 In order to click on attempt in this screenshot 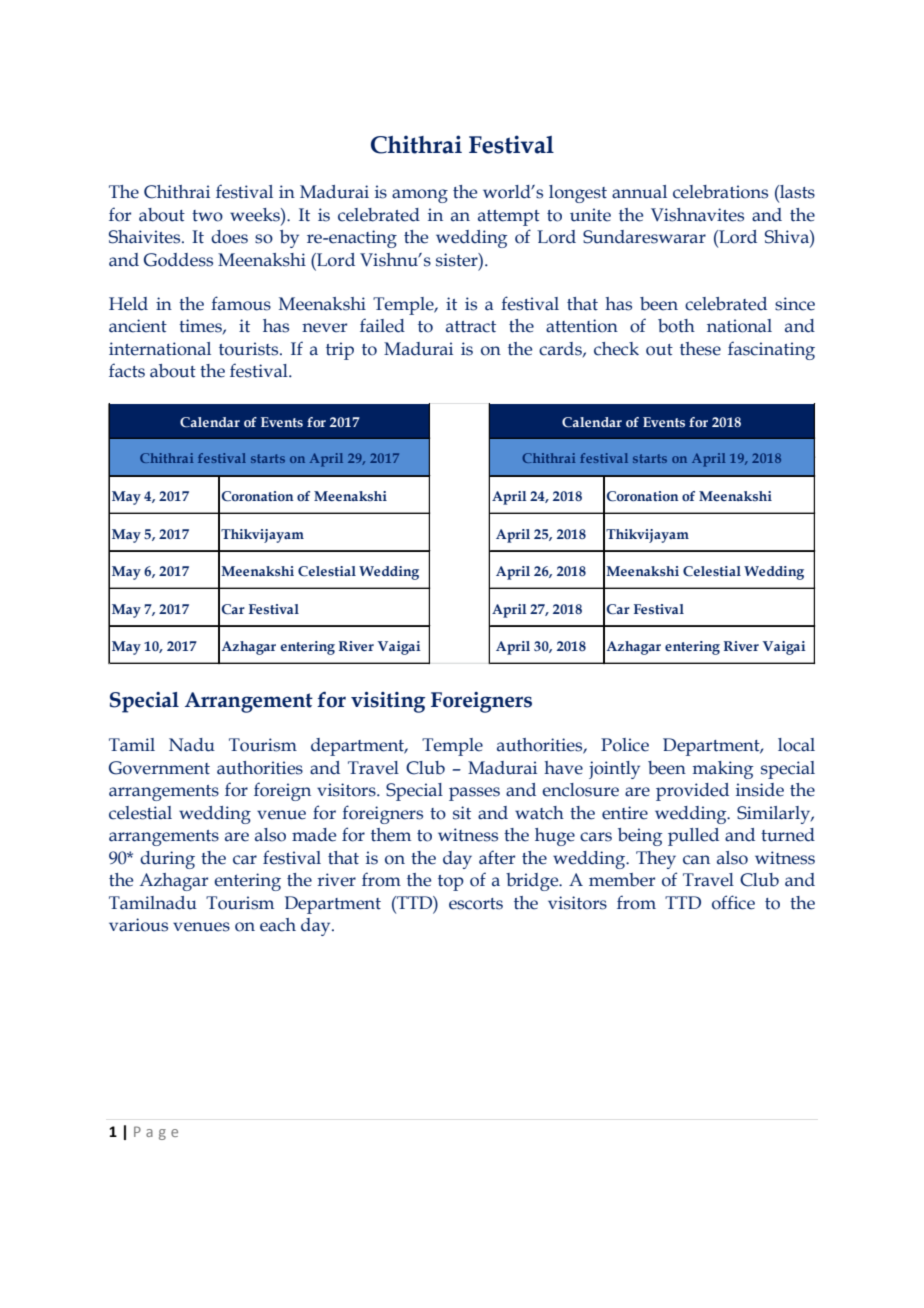, I will do `click(509, 218)`.
